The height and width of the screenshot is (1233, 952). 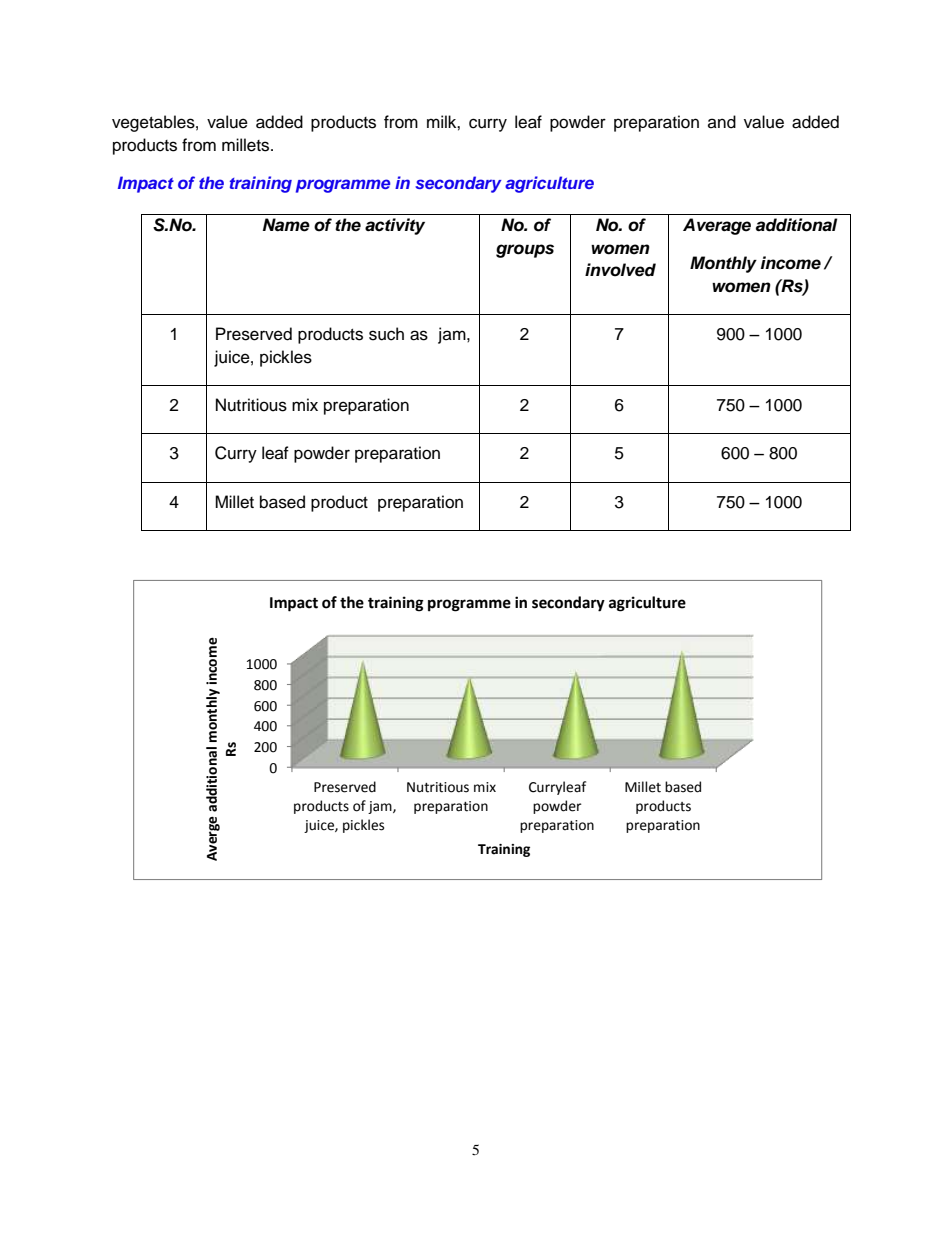 What do you see at coordinates (722, 122) in the screenshot?
I see `and` at bounding box center [722, 122].
